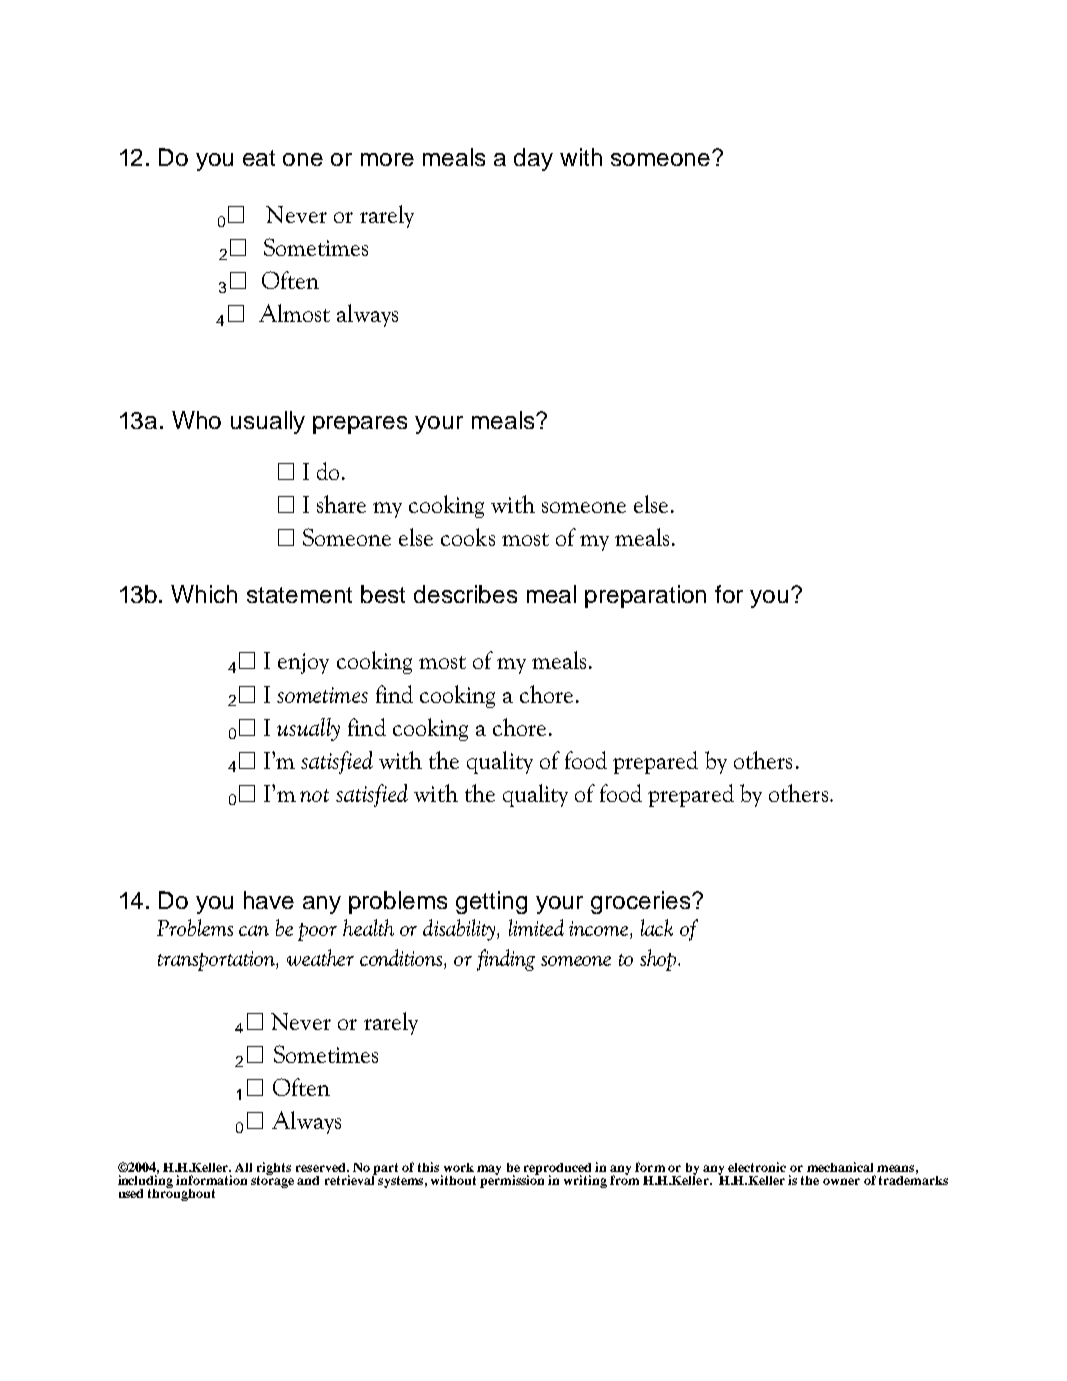 The image size is (1067, 1381). I want to click on prepares, so click(360, 425).
